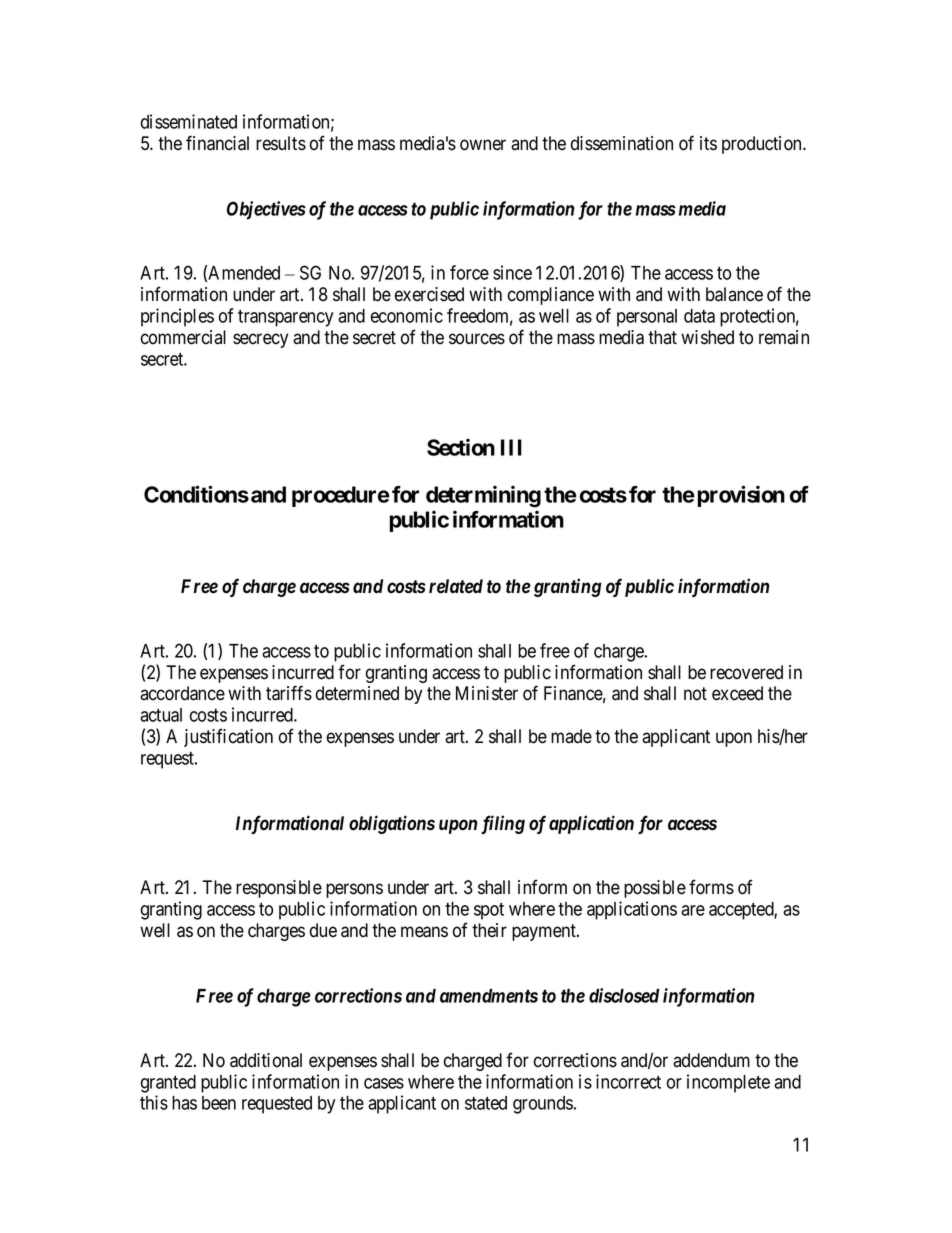 Image resolution: width=952 pixels, height=1233 pixels. I want to click on accordance, so click(182, 693).
